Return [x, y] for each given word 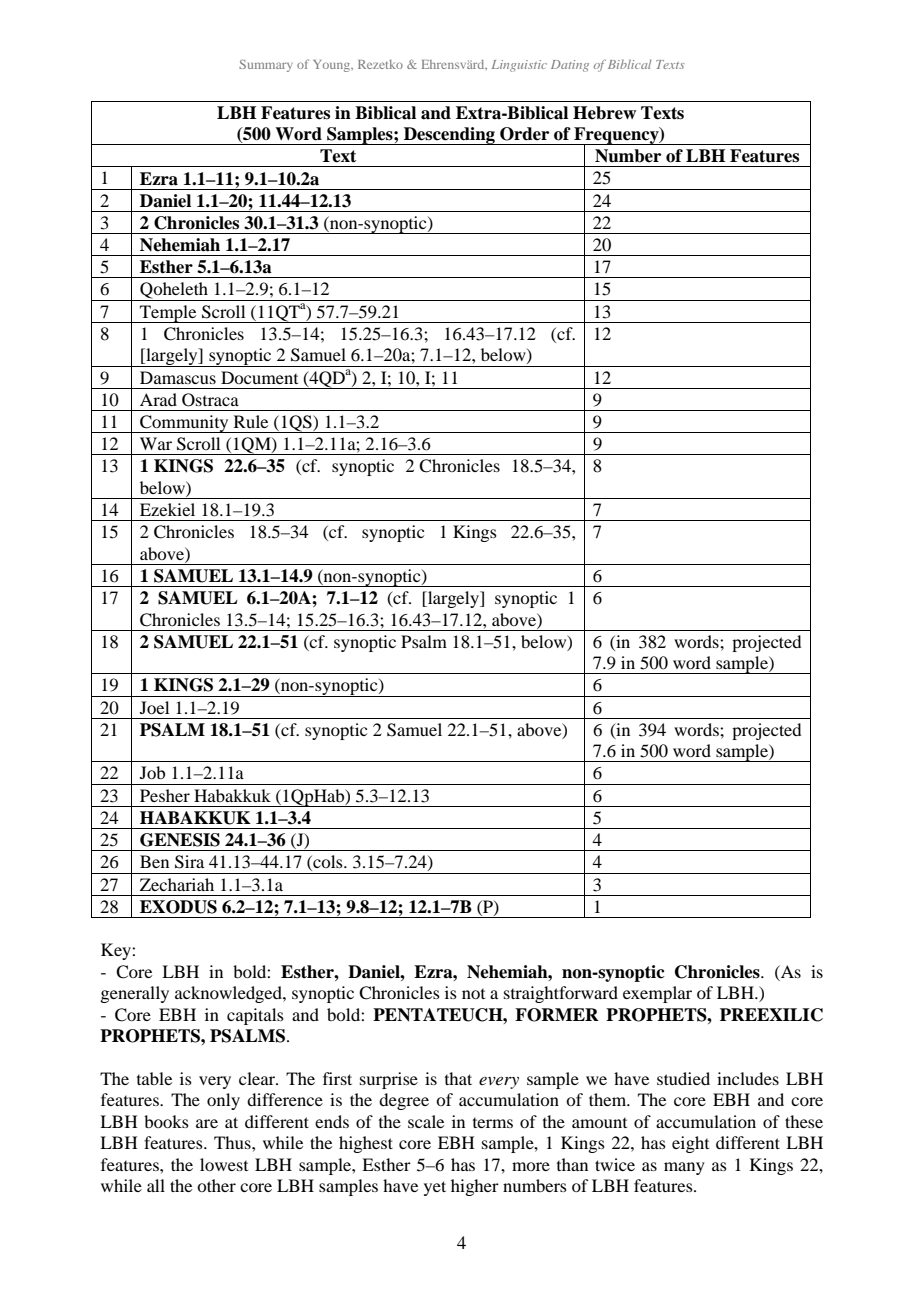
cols [328, 863]
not [473, 994]
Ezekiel [167, 509]
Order [524, 134]
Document [259, 377]
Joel [154, 707]
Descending [449, 136]
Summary [266, 65]
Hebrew [604, 113]
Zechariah [177, 884]
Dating [570, 66]
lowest [224, 1164]
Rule [251, 421]
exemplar [657, 994]
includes [748, 1078]
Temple [168, 314]
